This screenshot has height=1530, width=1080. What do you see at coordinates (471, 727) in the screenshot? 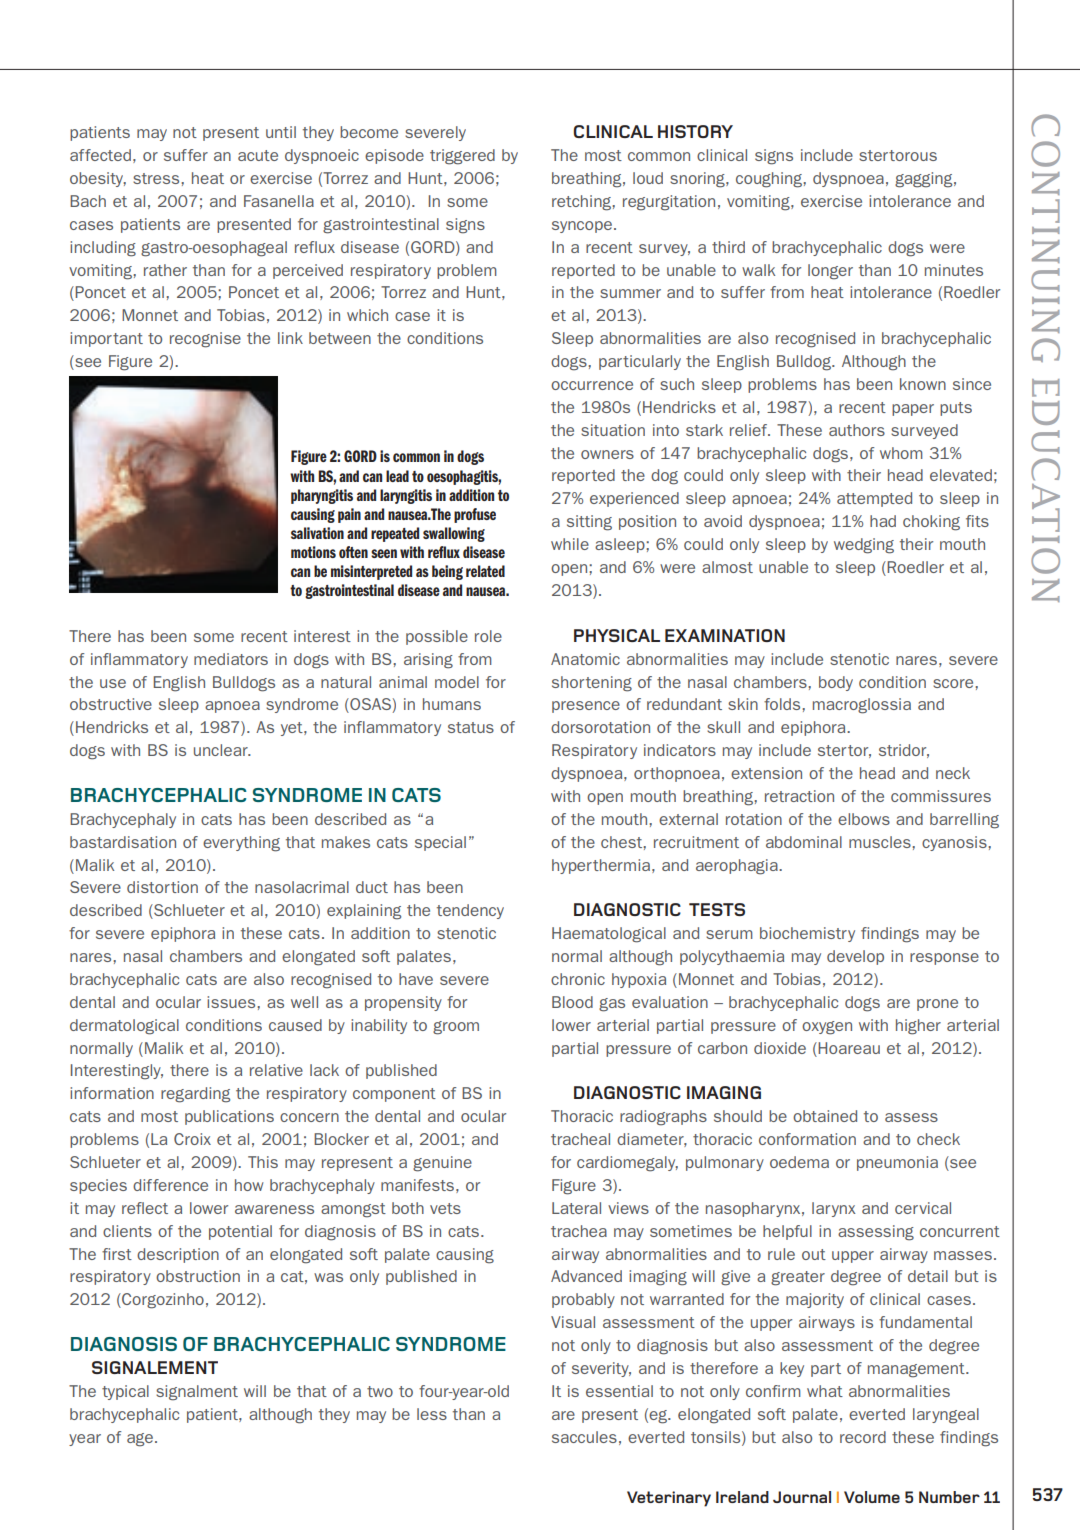
I see `status` at bounding box center [471, 727].
